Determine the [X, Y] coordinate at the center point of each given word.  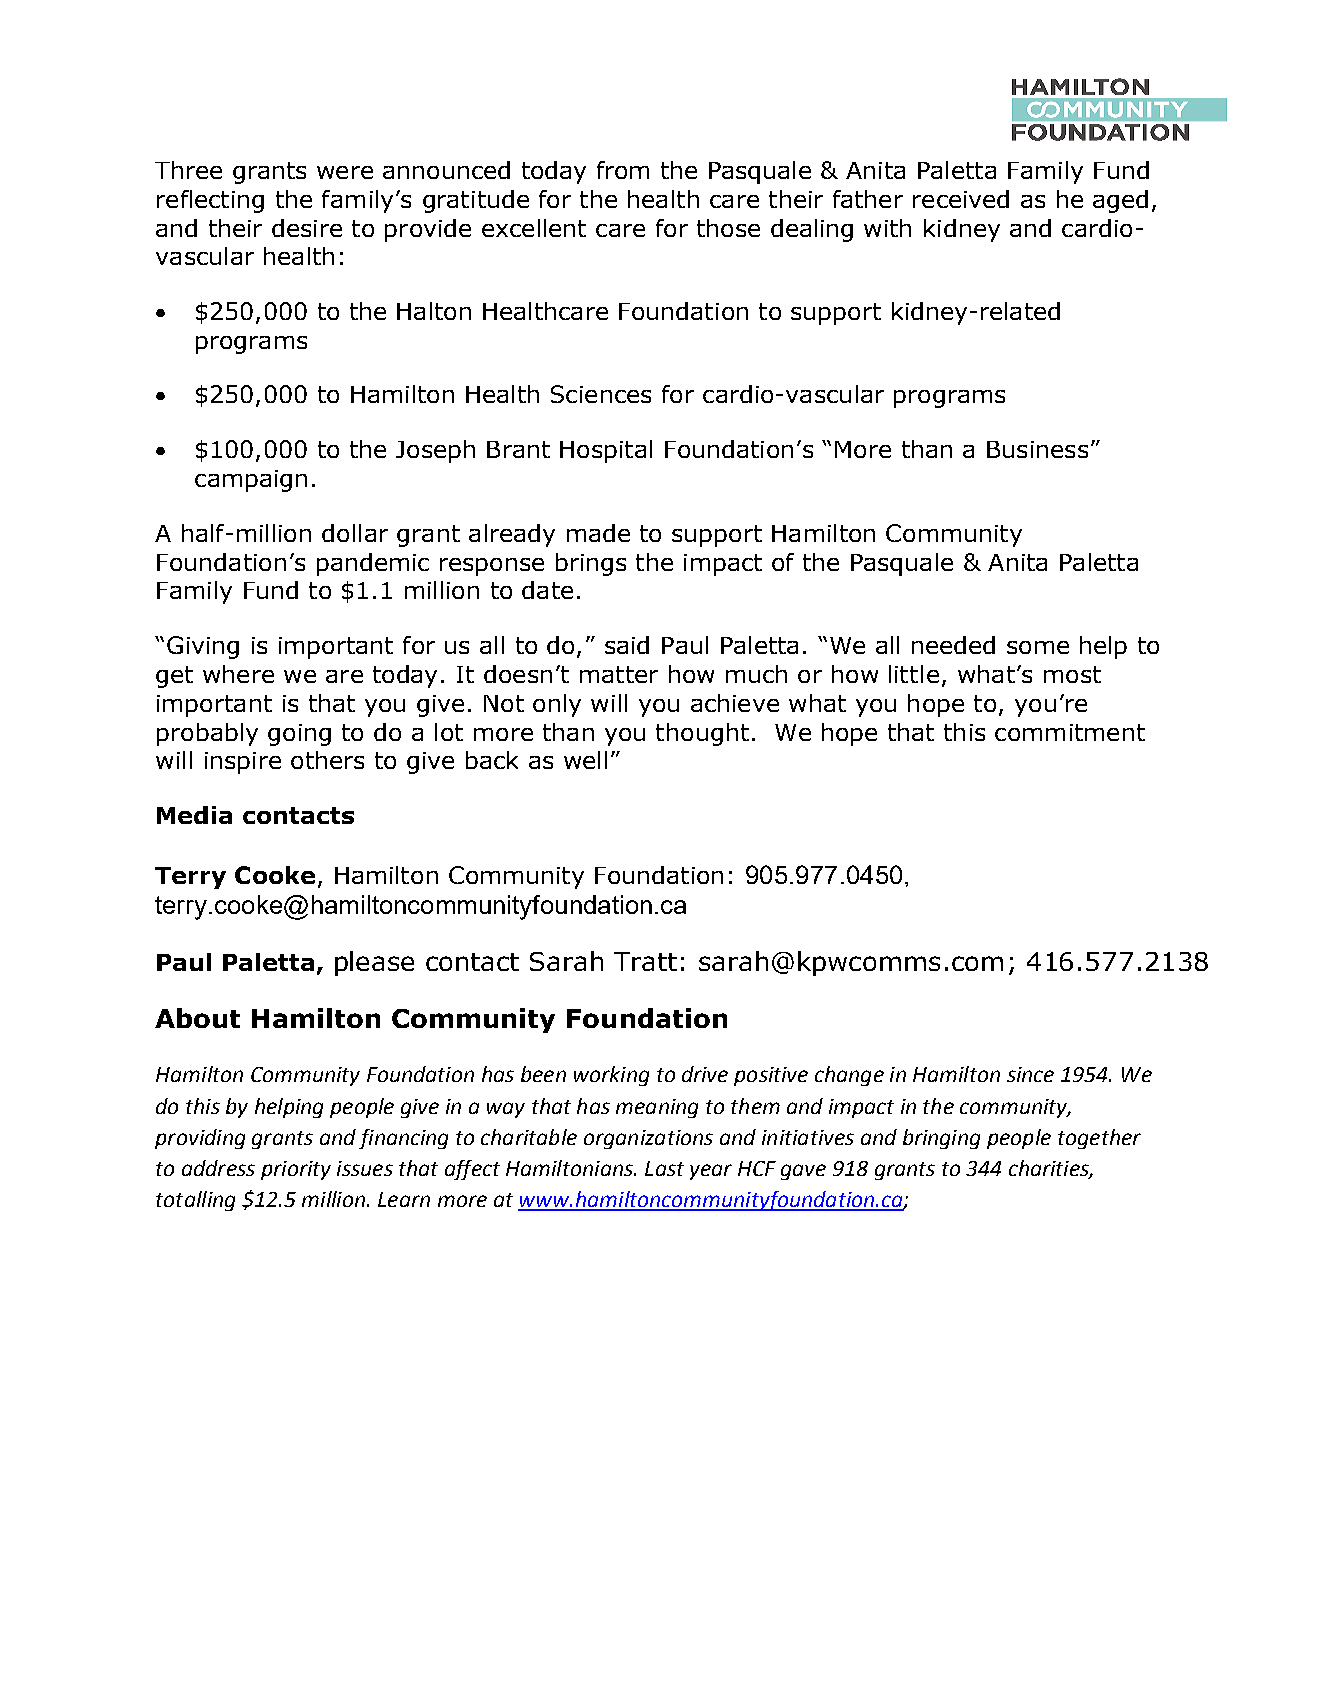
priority [296, 1170]
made [598, 533]
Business [1037, 449]
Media [194, 815]
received [961, 199]
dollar [355, 533]
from [623, 170]
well [585, 760]
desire [307, 228]
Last [664, 1168]
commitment [1070, 732]
